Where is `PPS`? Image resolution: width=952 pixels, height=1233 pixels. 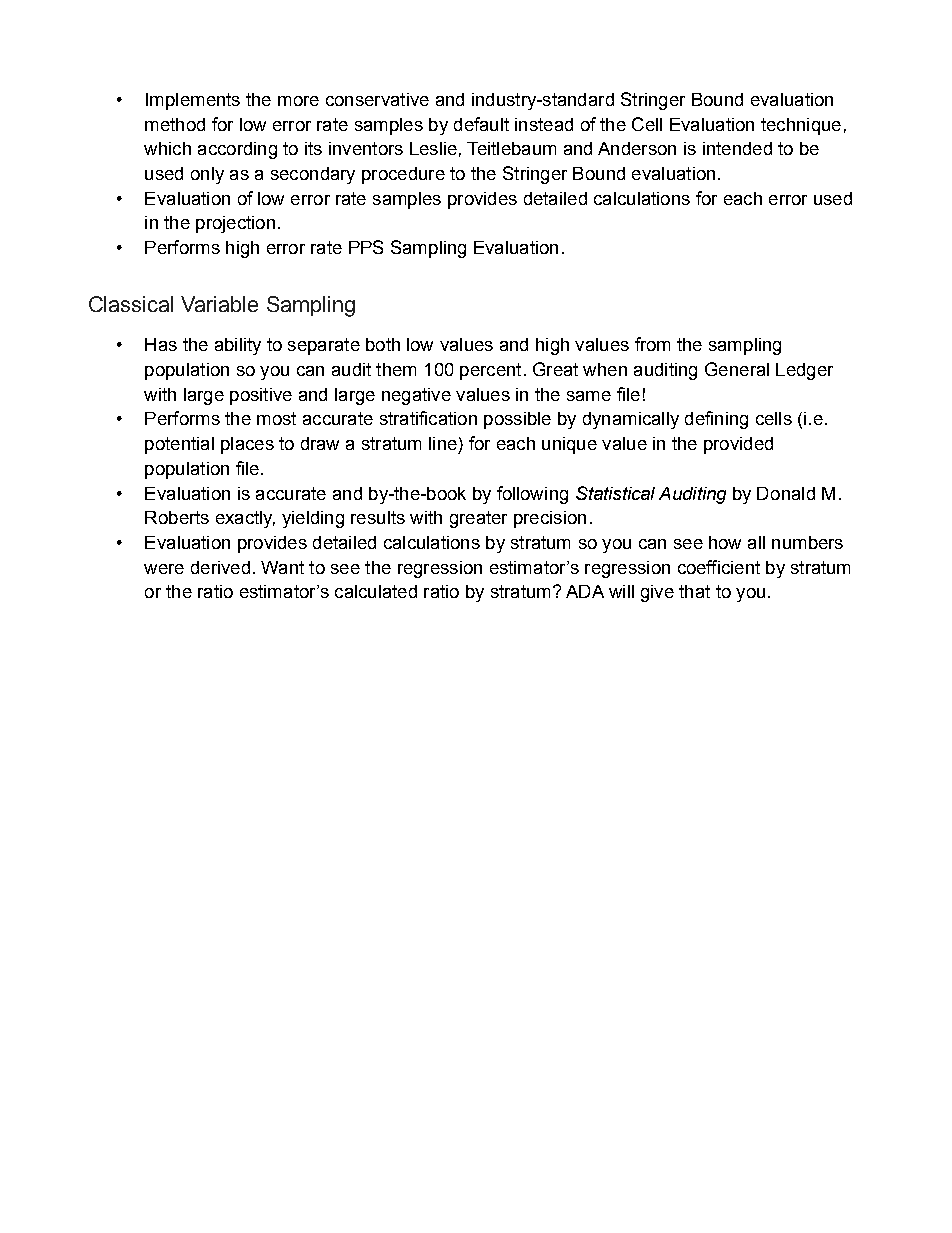
PPS is located at coordinates (366, 247).
